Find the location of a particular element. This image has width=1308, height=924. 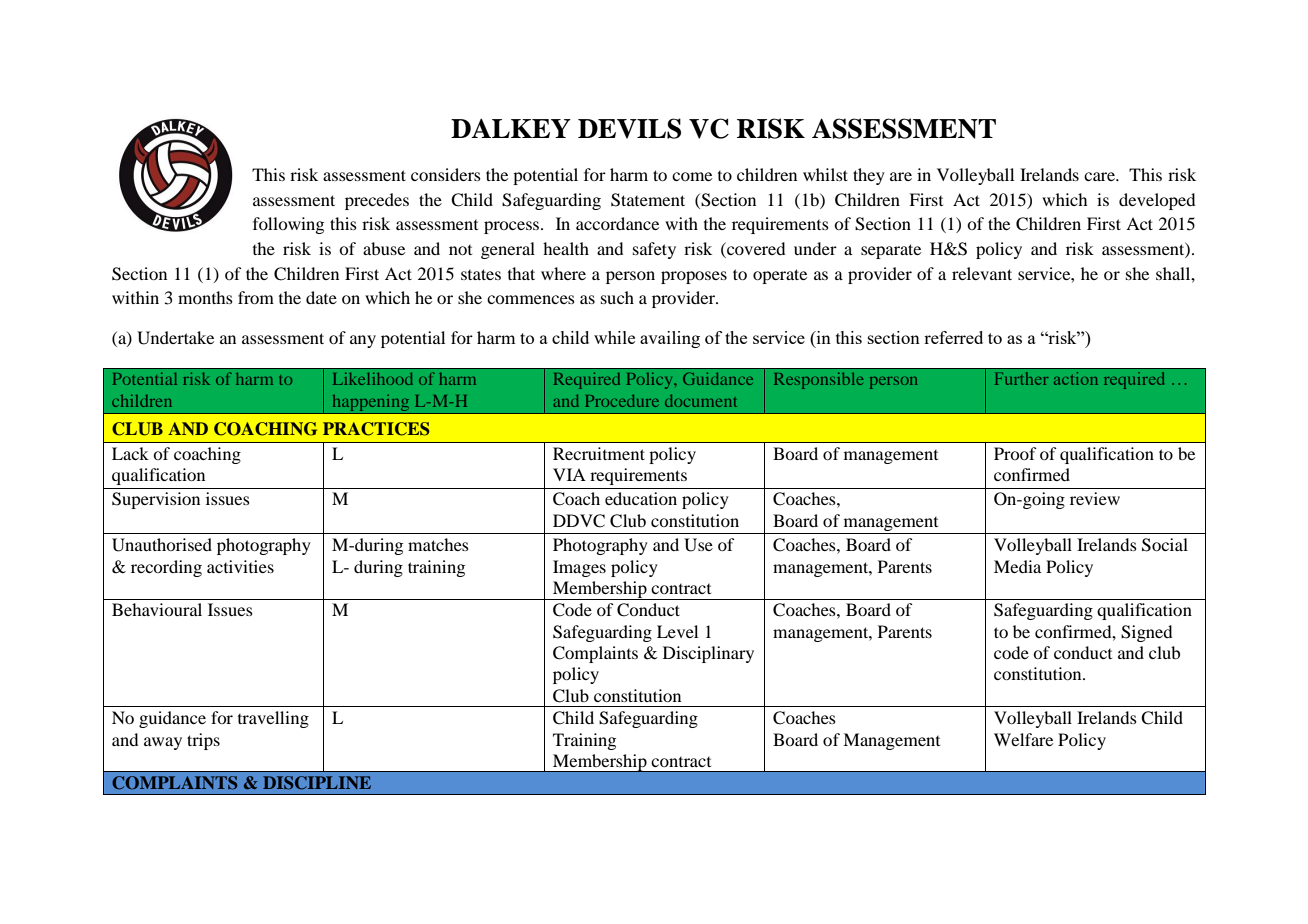

precedes is located at coordinates (377, 201).
